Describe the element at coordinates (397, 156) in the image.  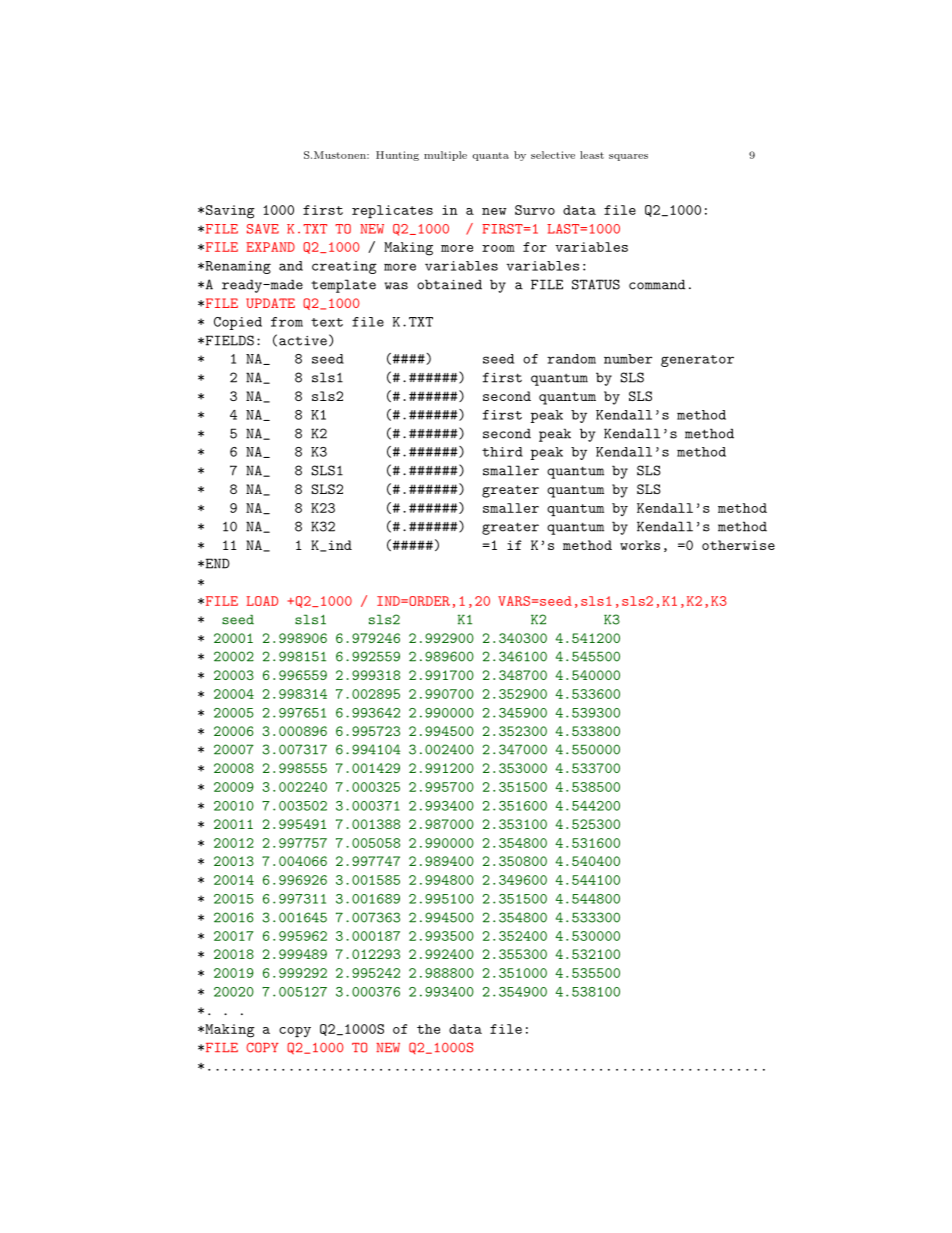
I see `Hunting` at that location.
